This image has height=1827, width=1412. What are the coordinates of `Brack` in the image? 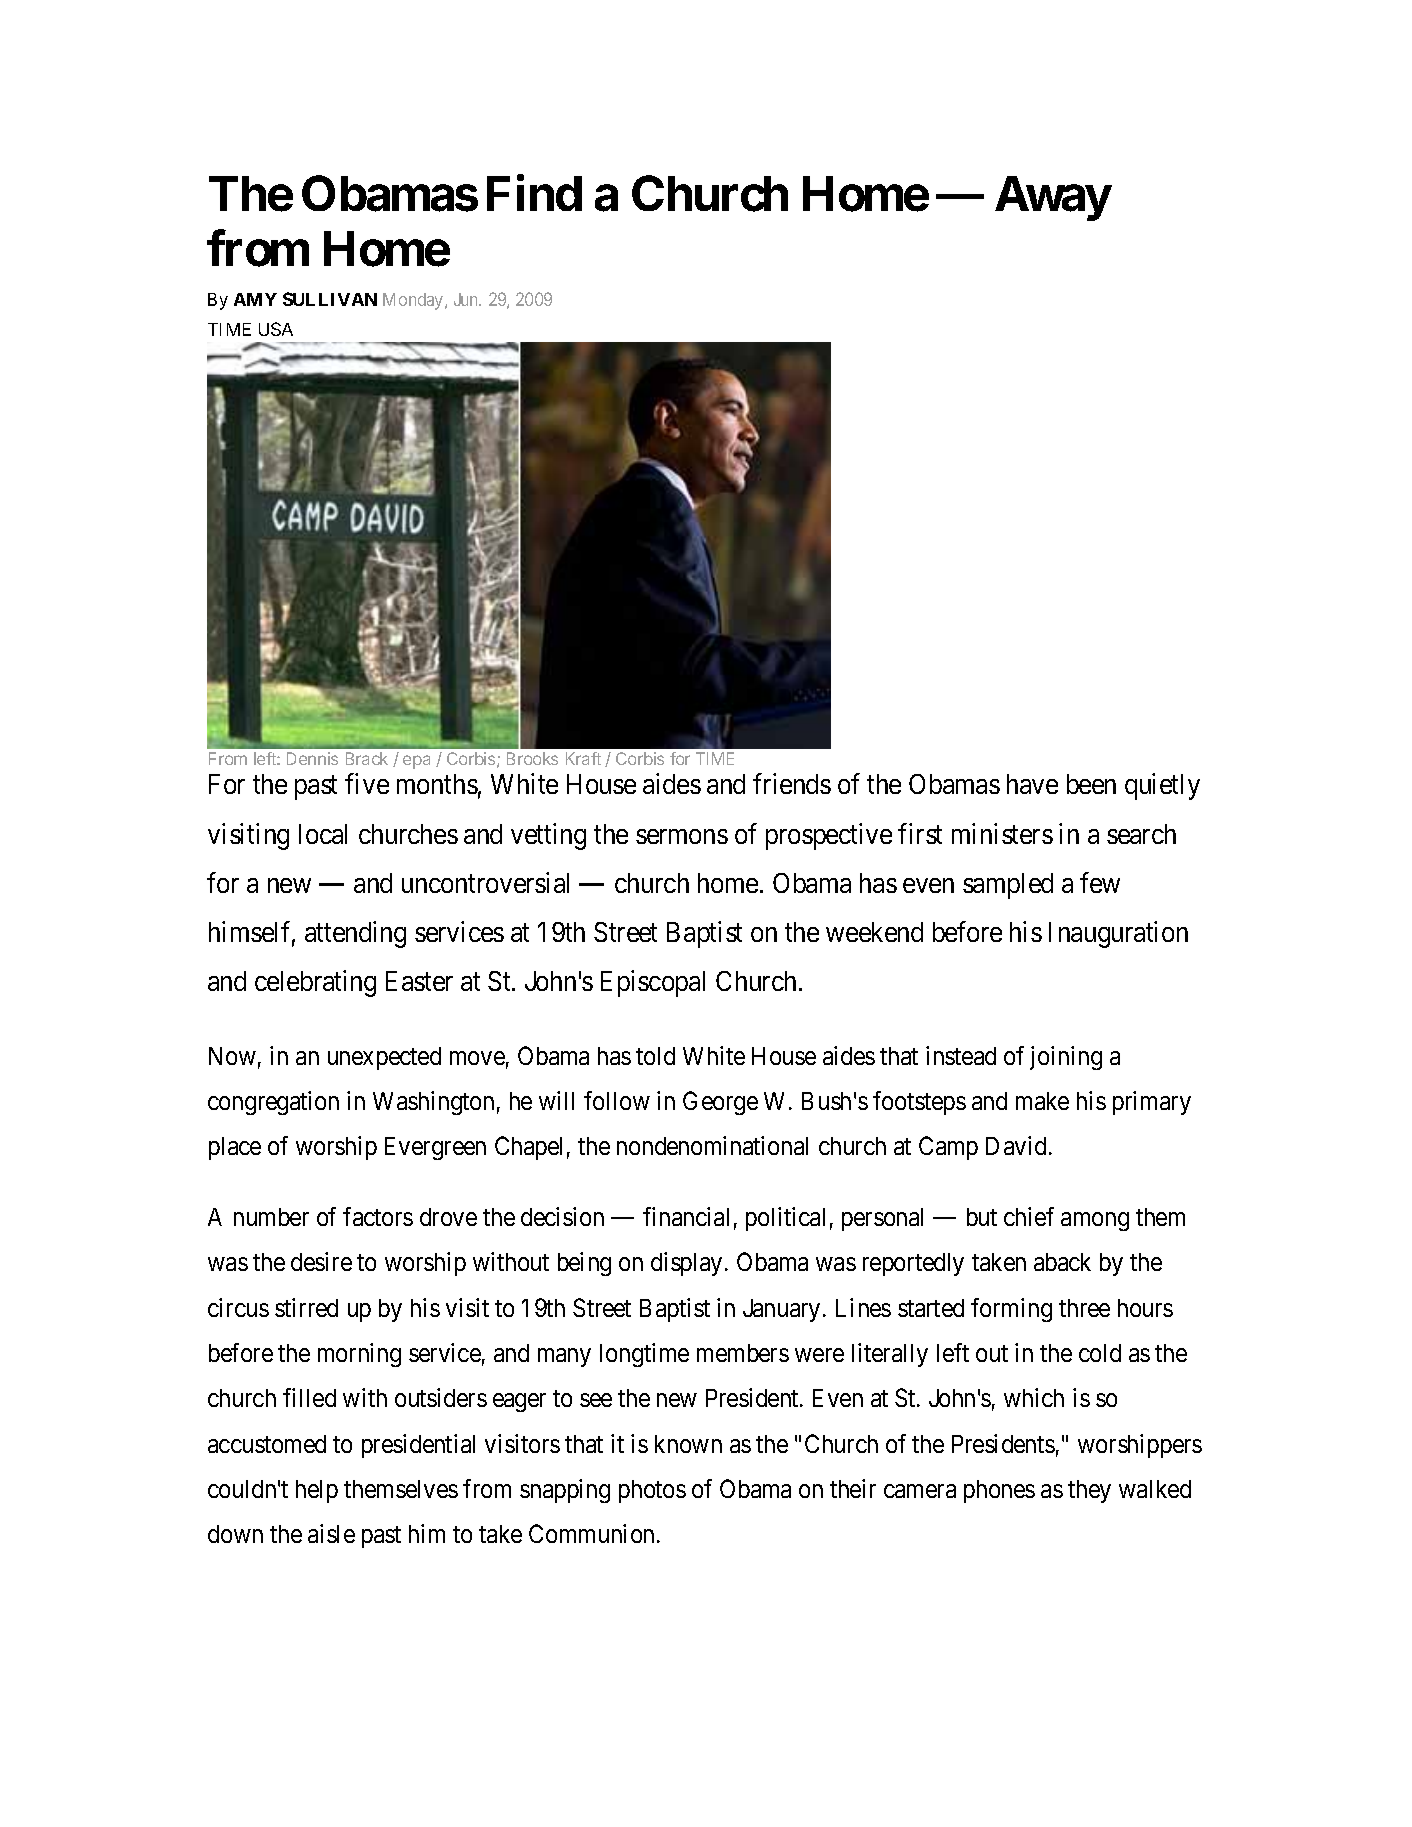 It's located at (367, 758).
